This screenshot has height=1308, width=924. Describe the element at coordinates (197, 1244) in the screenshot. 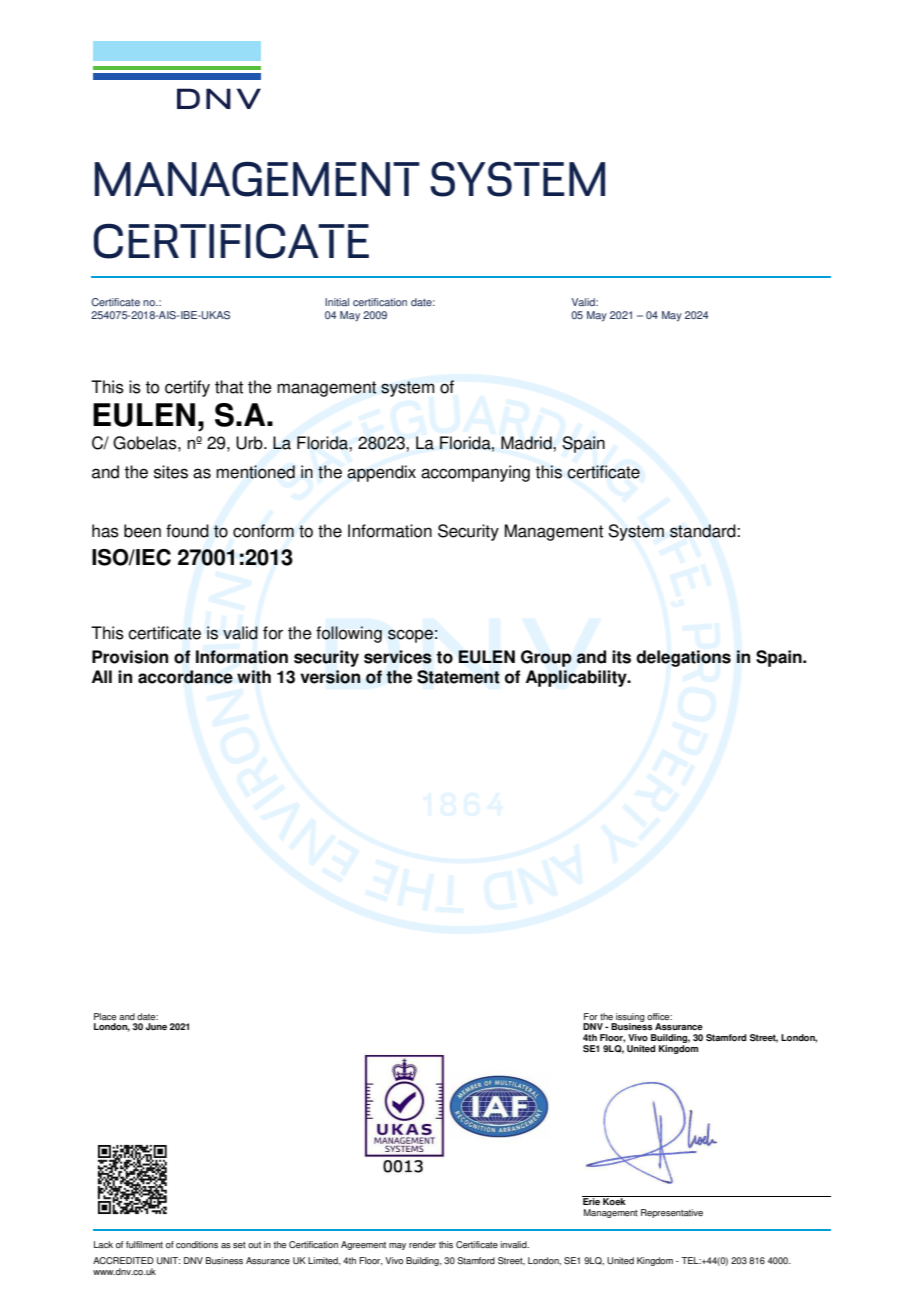

I see `conditions` at that location.
